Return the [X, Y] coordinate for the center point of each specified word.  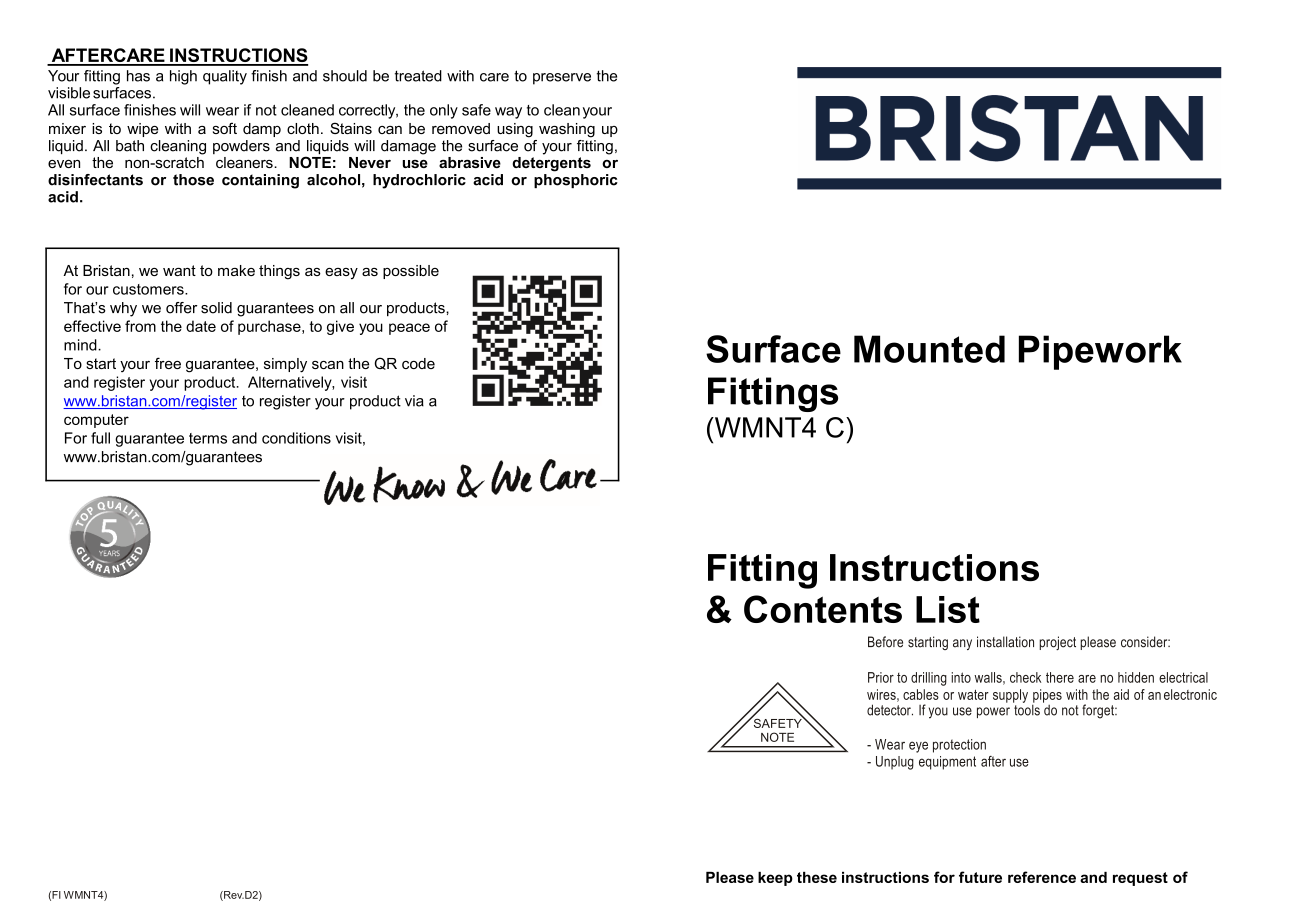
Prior [881, 677]
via [414, 401]
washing [567, 130]
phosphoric [576, 181]
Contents [823, 609]
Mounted [929, 349]
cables [921, 694]
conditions [296, 438]
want [179, 270]
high [183, 77]
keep [775, 879]
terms [208, 438]
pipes [1047, 697]
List [948, 609]
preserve [562, 79]
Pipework [1100, 352]
